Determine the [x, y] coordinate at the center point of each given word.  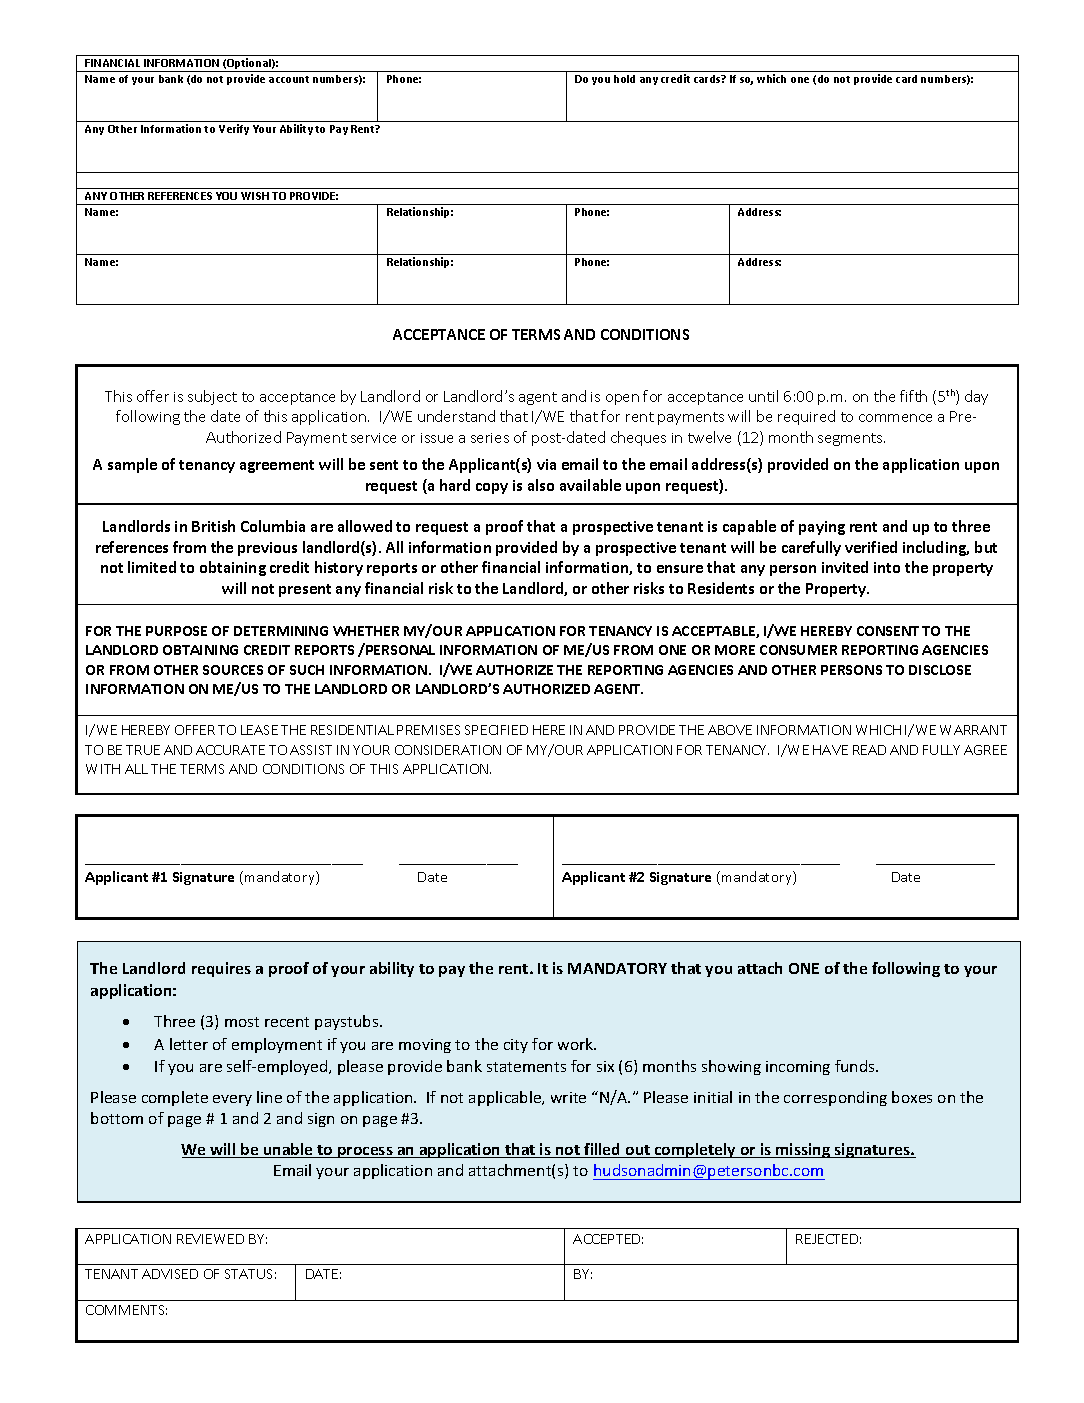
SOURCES [233, 670]
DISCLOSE [940, 670]
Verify [234, 129]
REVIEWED [210, 1239]
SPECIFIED [496, 730]
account [289, 79]
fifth [913, 396]
